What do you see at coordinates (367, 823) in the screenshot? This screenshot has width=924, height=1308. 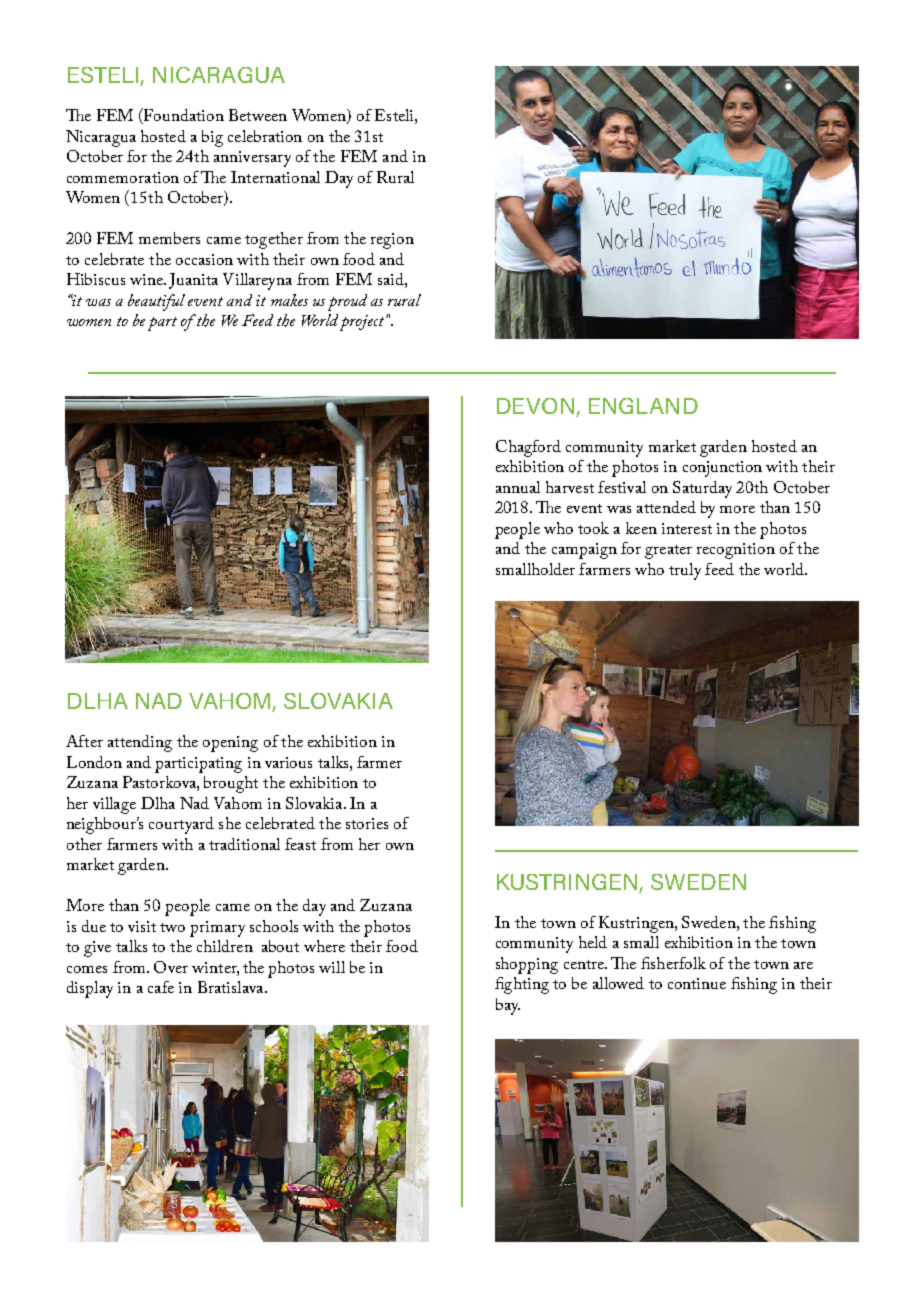 I see `stories` at bounding box center [367, 823].
